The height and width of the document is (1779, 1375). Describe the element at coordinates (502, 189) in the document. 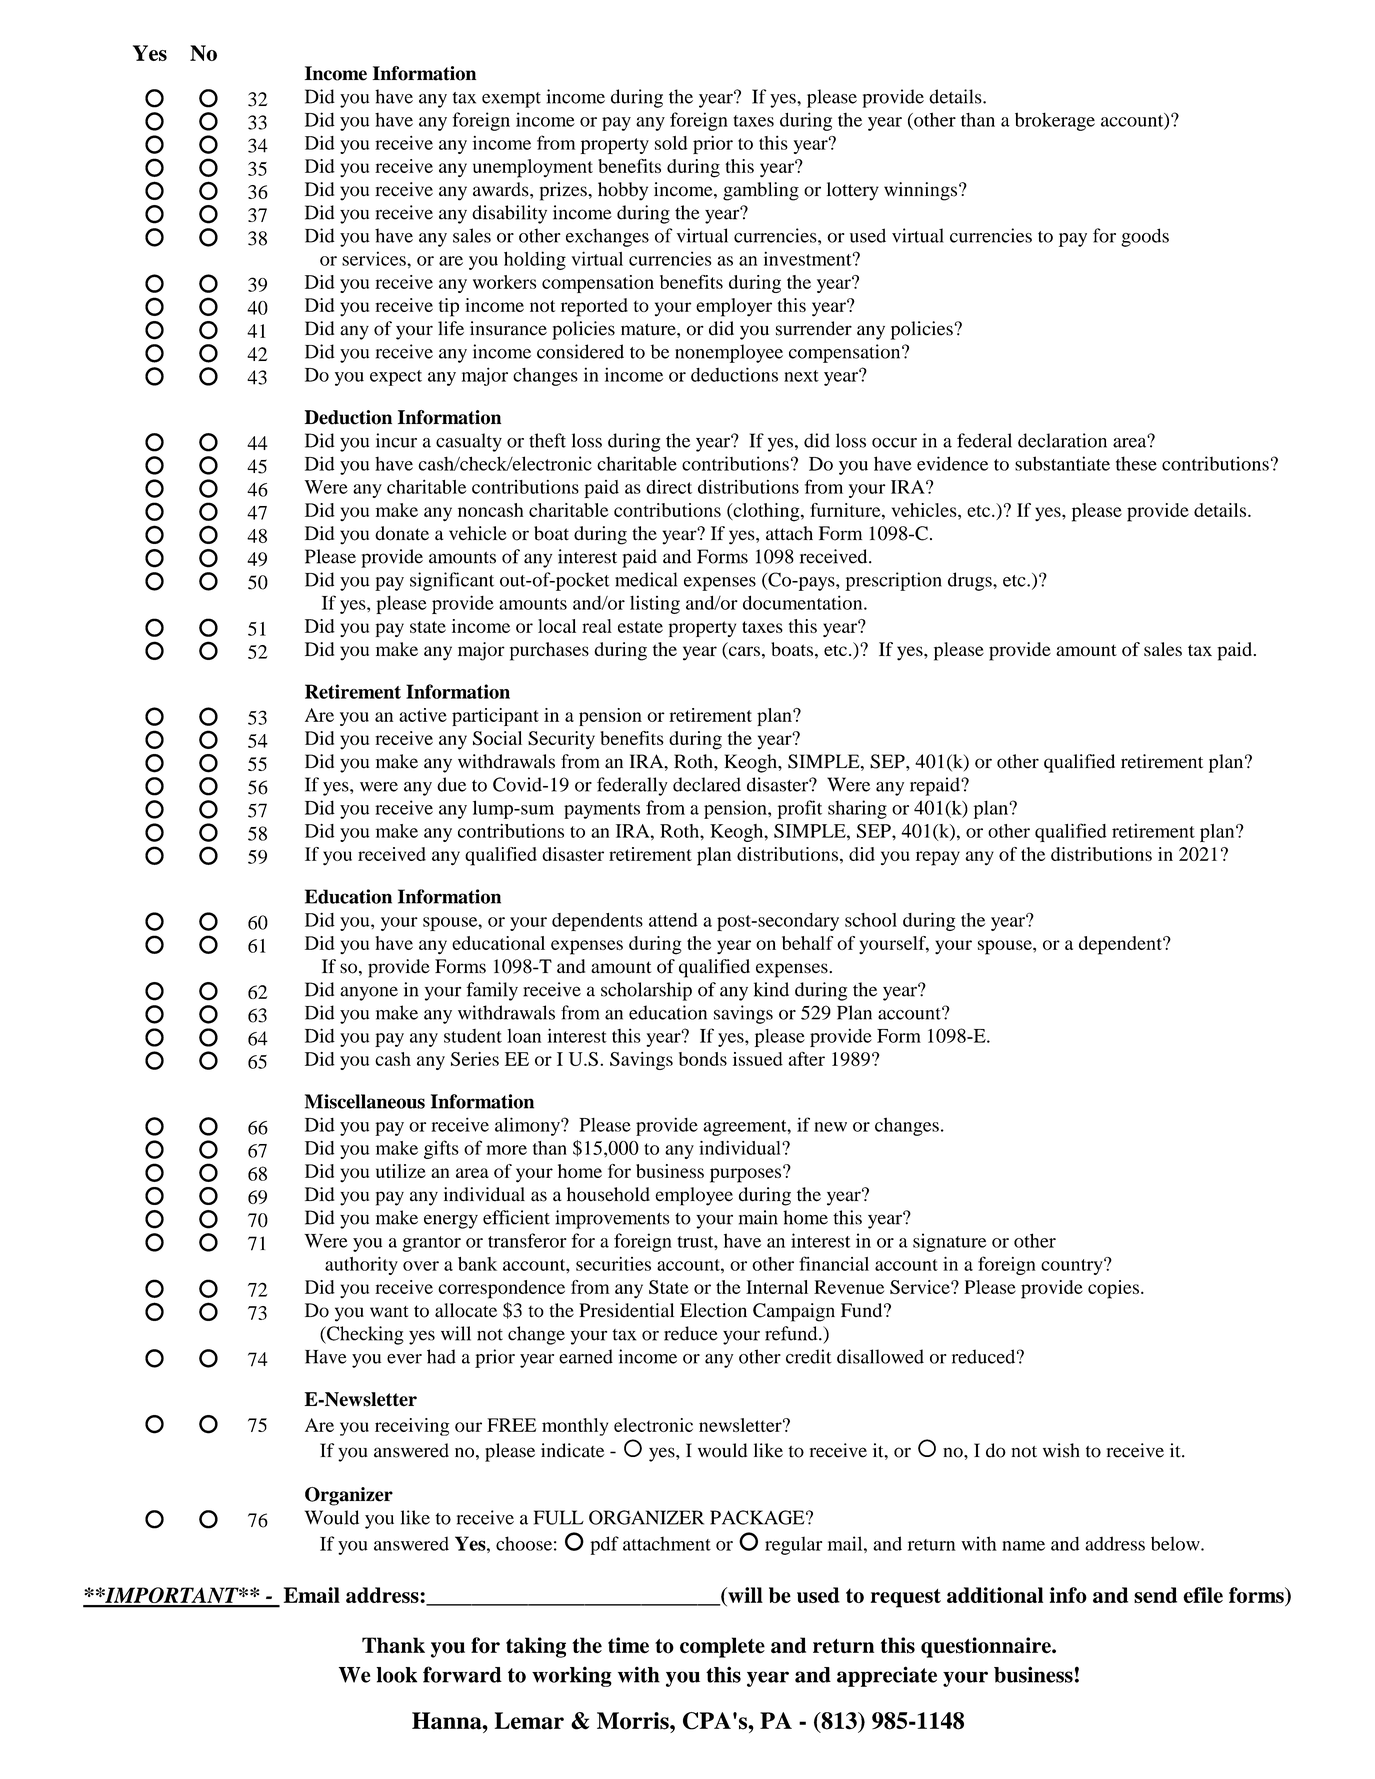

I see `awards` at that location.
